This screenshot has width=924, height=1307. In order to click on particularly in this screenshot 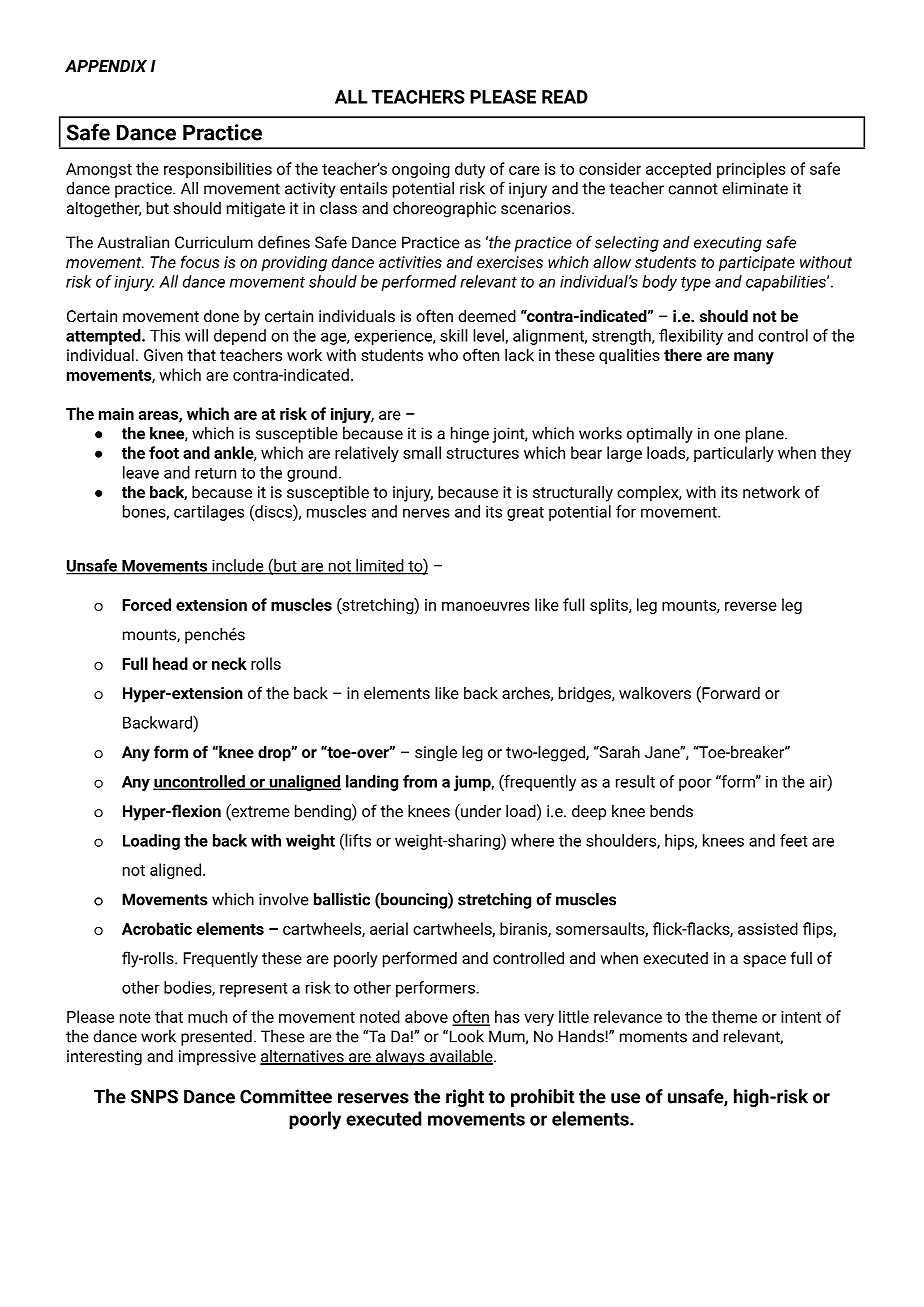, I will do `click(734, 454)`.
